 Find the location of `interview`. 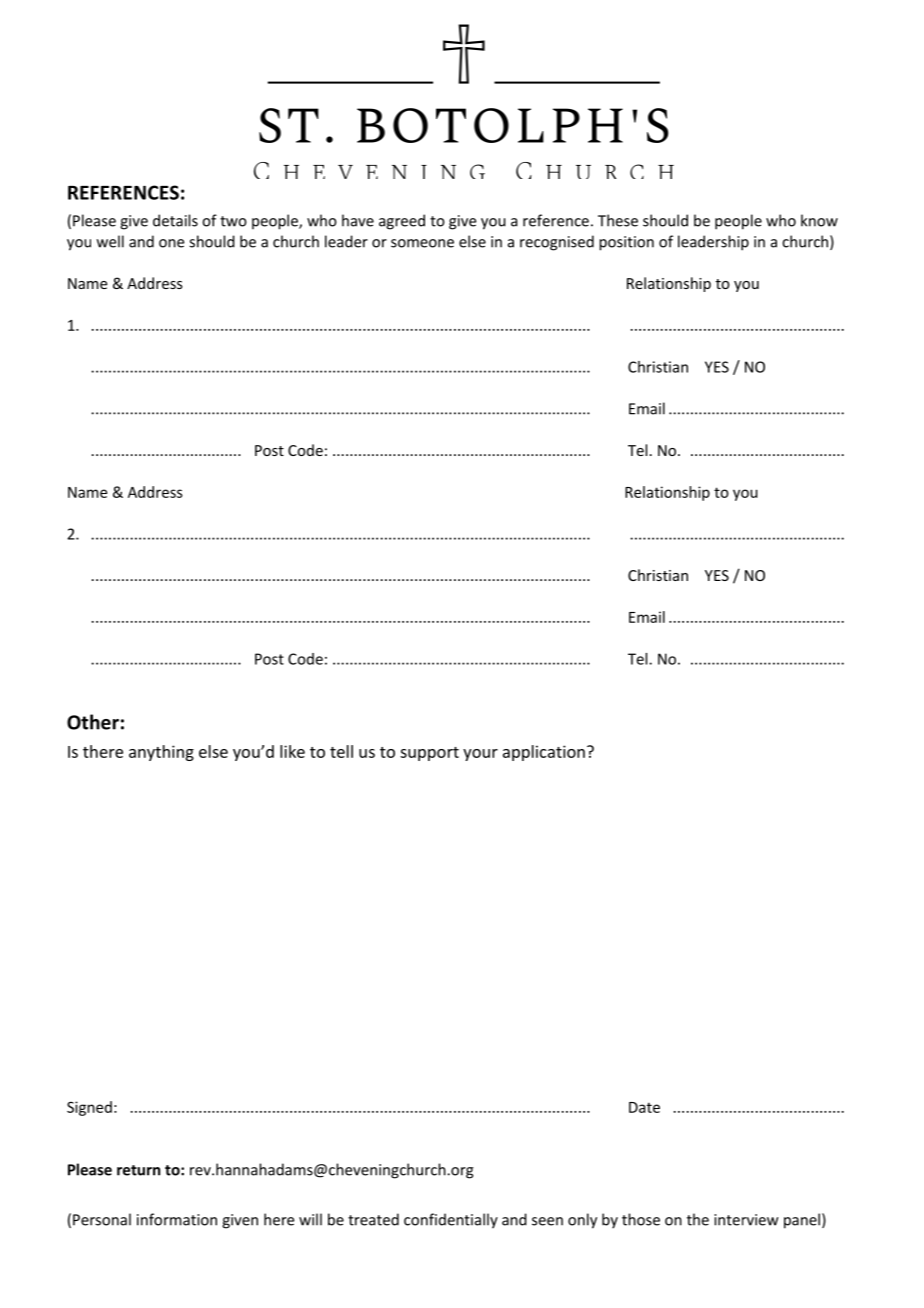

interview is located at coordinates (746, 1220).
